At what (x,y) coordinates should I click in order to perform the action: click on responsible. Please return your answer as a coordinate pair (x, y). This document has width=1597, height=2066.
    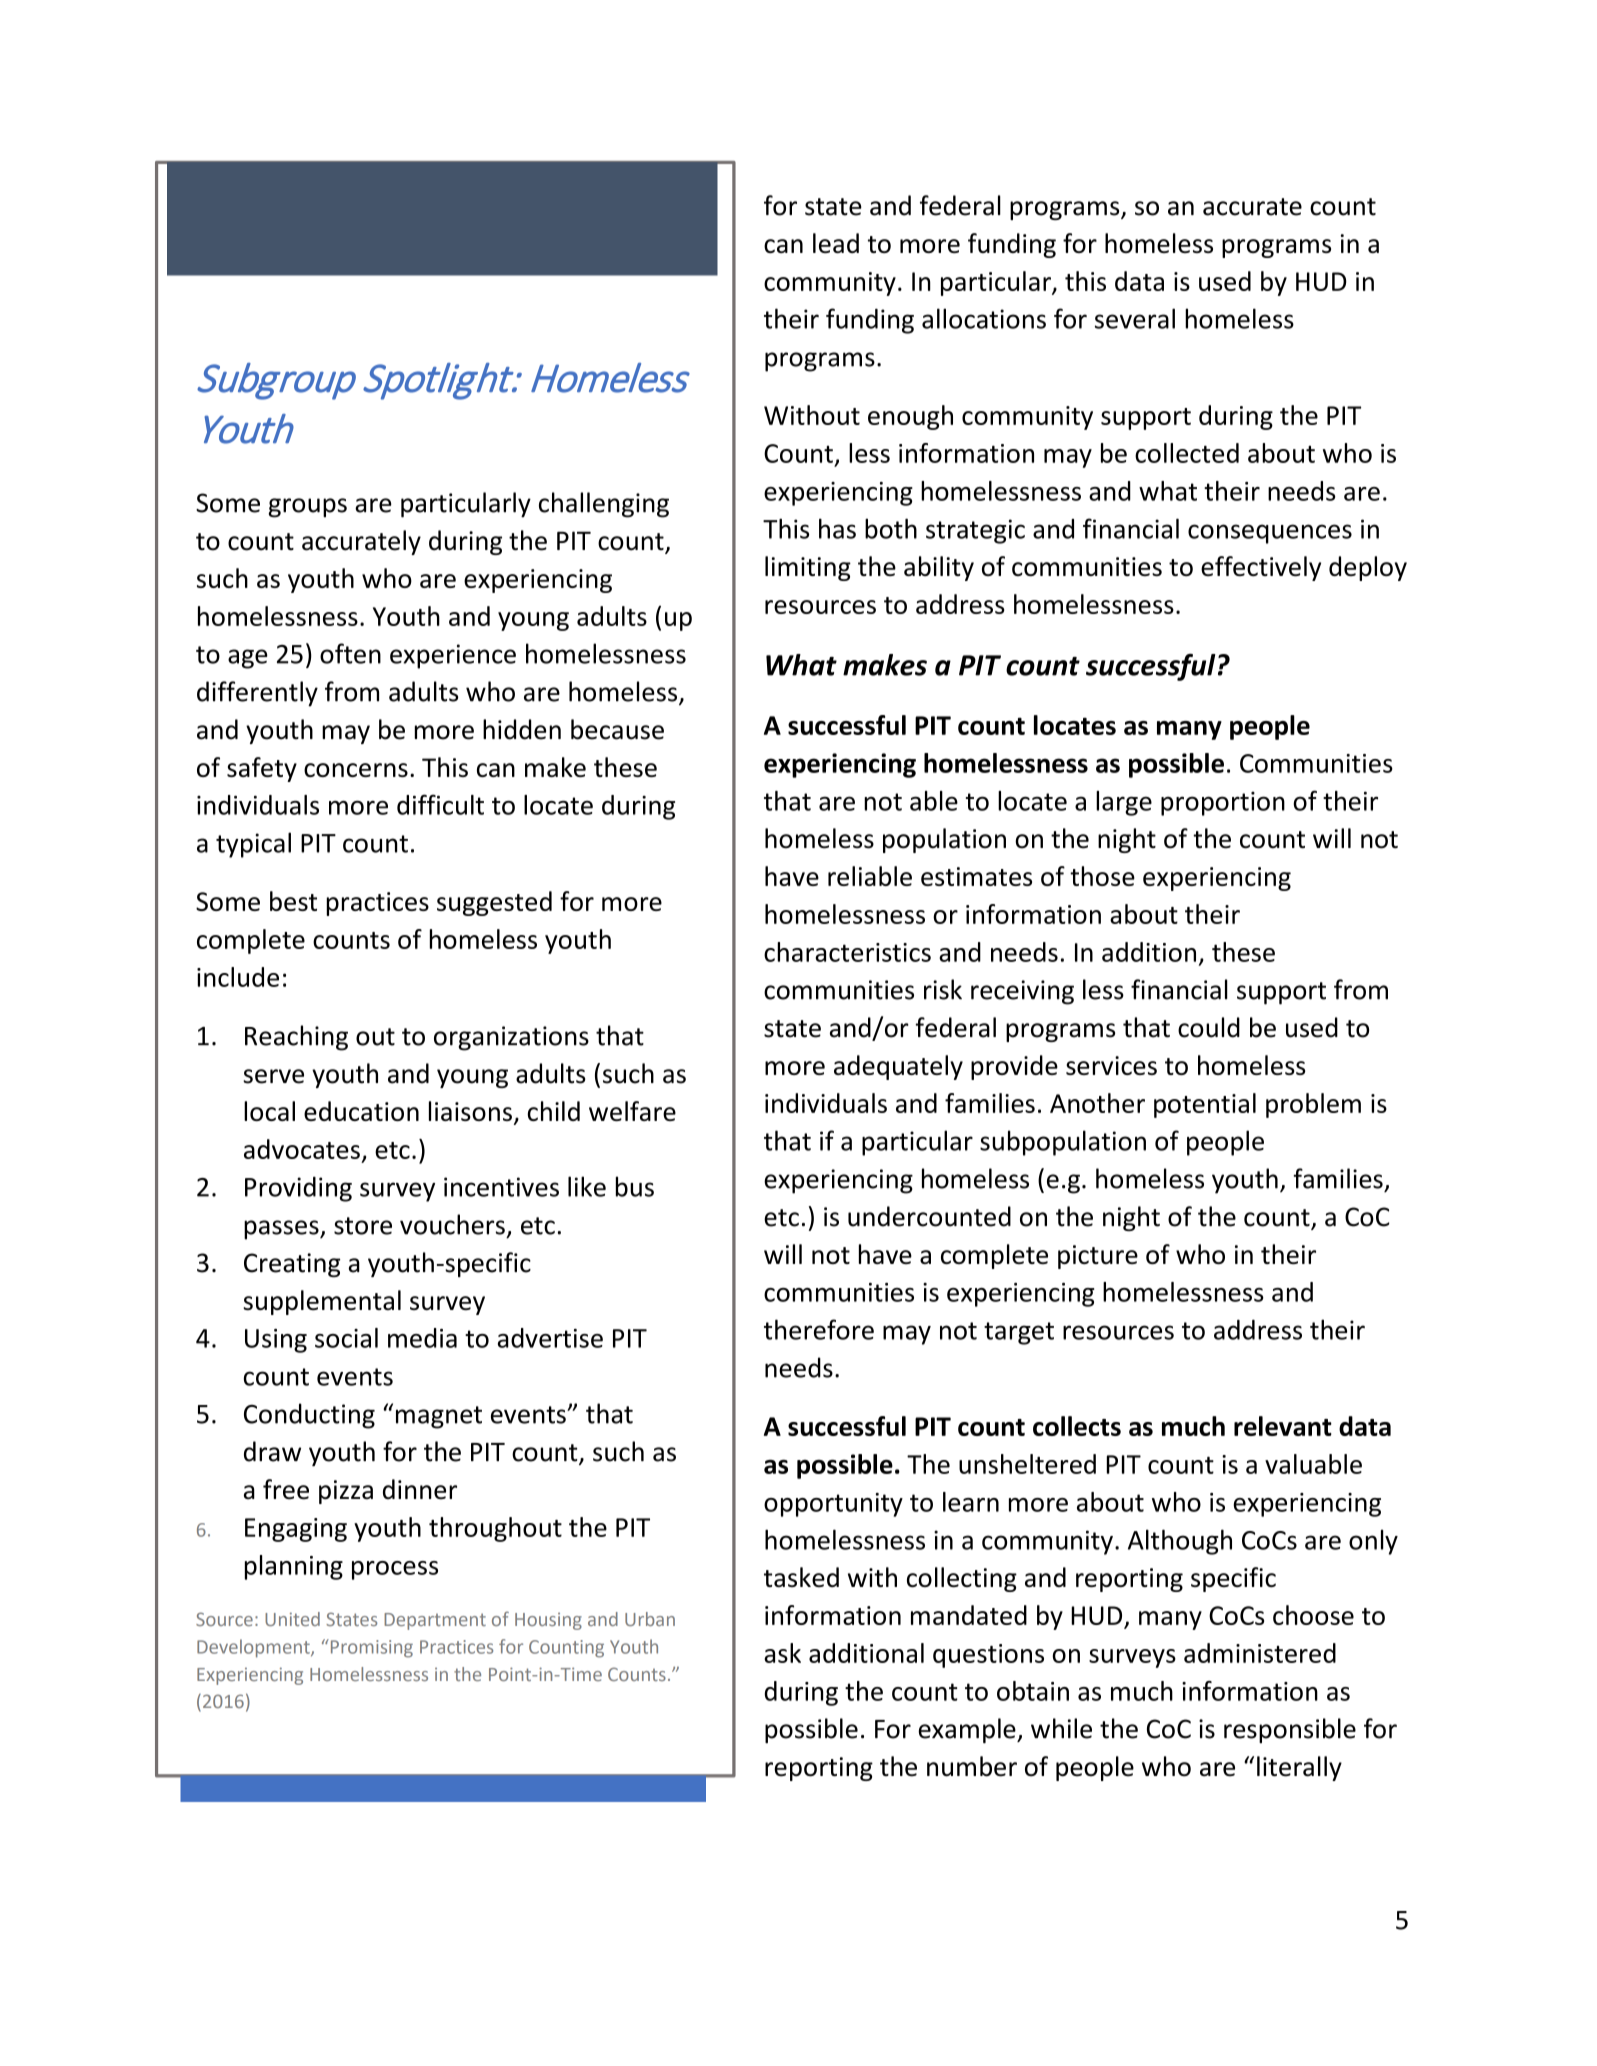
    Looking at the image, I should click on (1290, 1730).
